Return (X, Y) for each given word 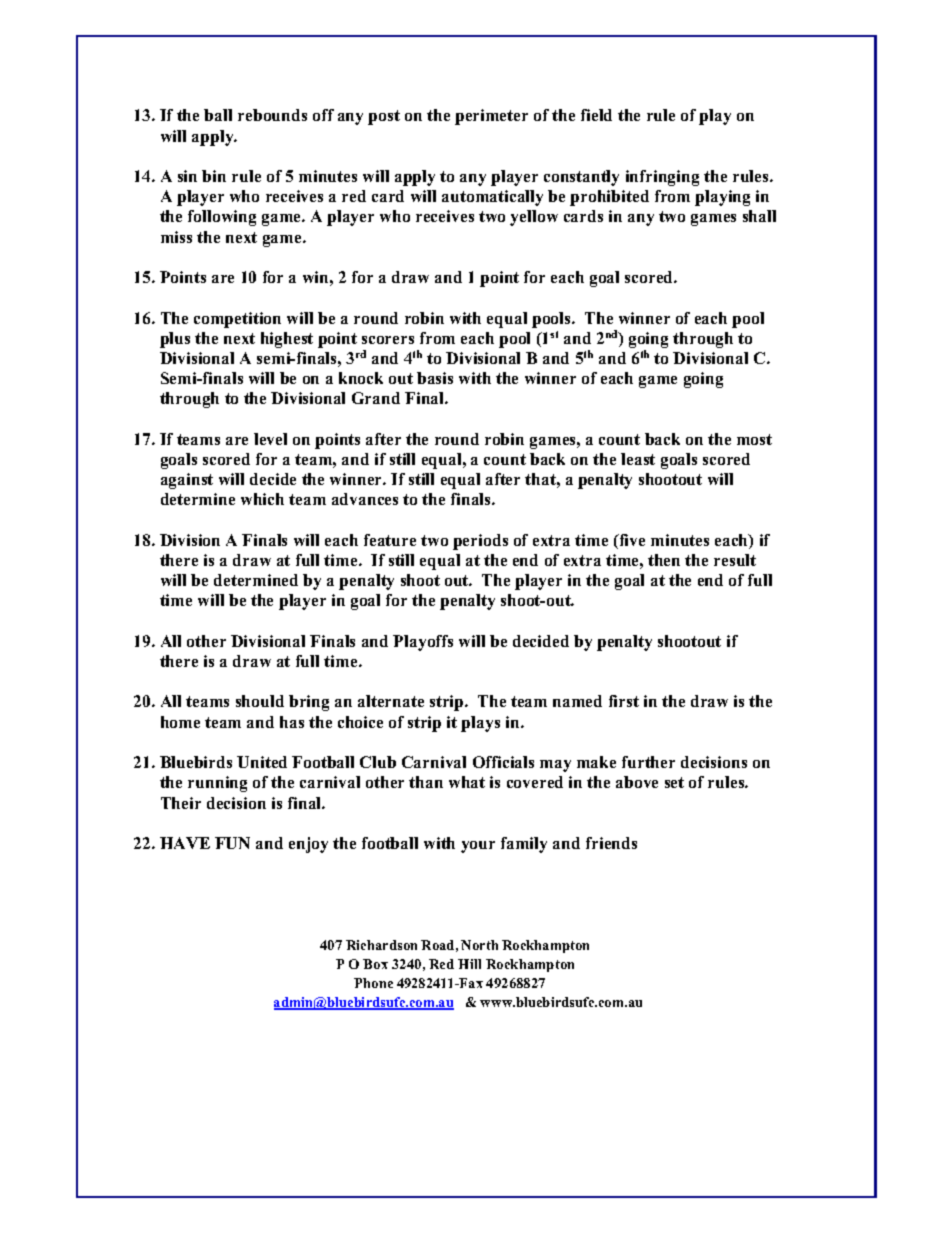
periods (480, 542)
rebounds (272, 115)
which (262, 499)
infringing (662, 178)
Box (375, 964)
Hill (469, 964)
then (664, 560)
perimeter (491, 117)
